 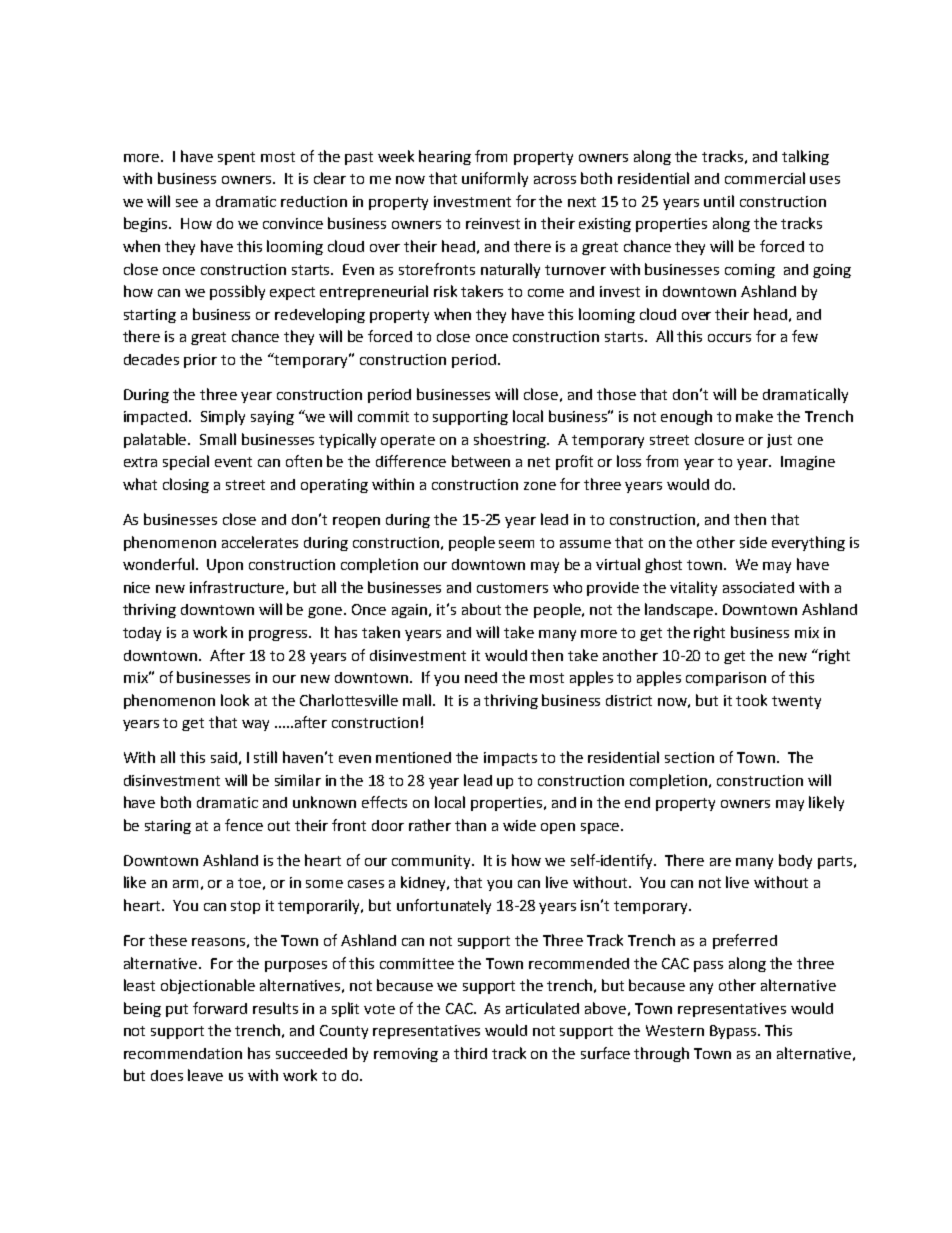 I want to click on are, so click(x=720, y=862).
